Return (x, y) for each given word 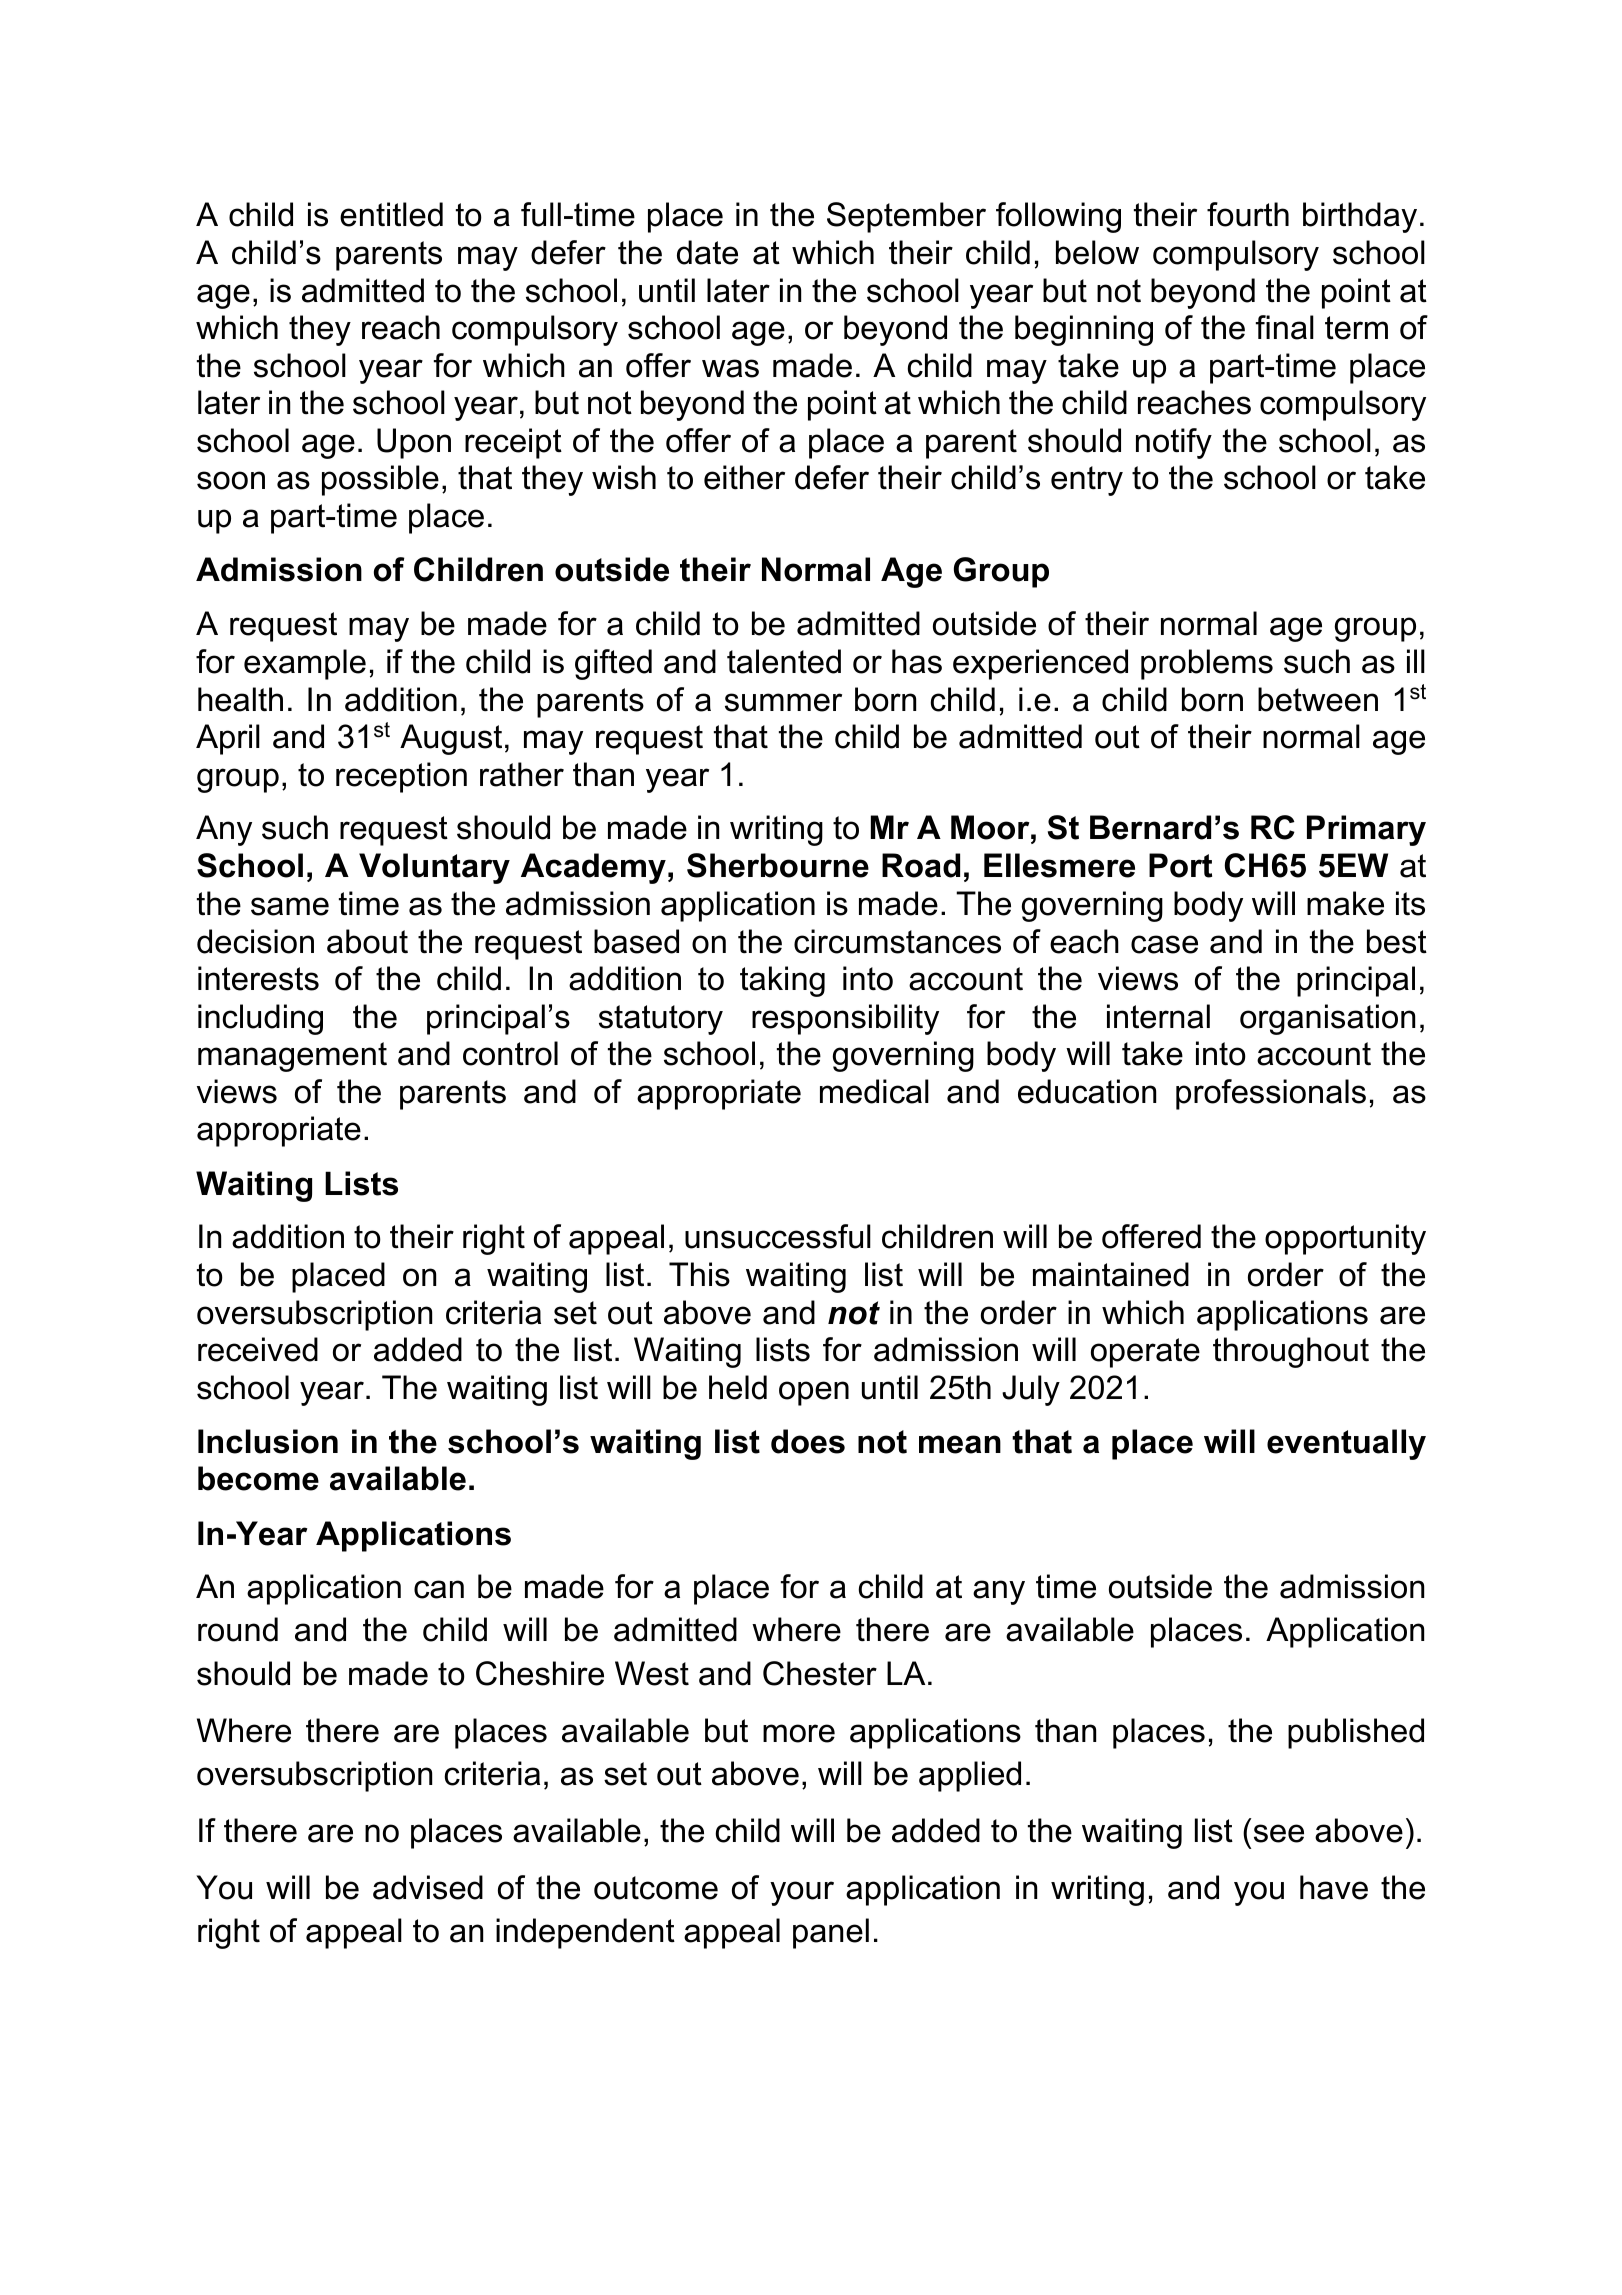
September (906, 217)
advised (428, 1887)
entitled (391, 214)
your (802, 1893)
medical (874, 1091)
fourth (1248, 214)
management (292, 1057)
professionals (1271, 1094)
